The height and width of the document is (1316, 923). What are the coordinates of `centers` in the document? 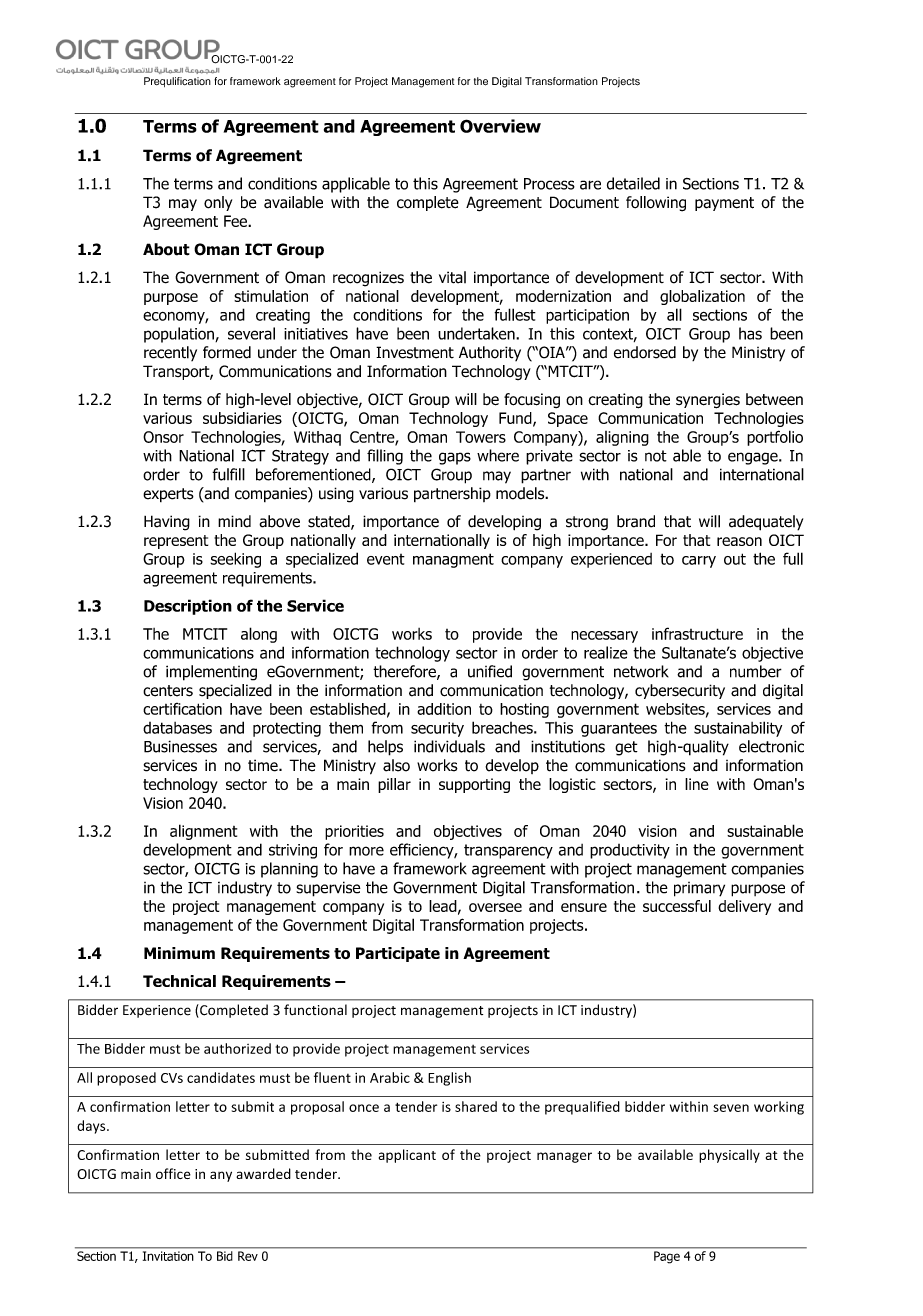 It's located at (168, 691).
